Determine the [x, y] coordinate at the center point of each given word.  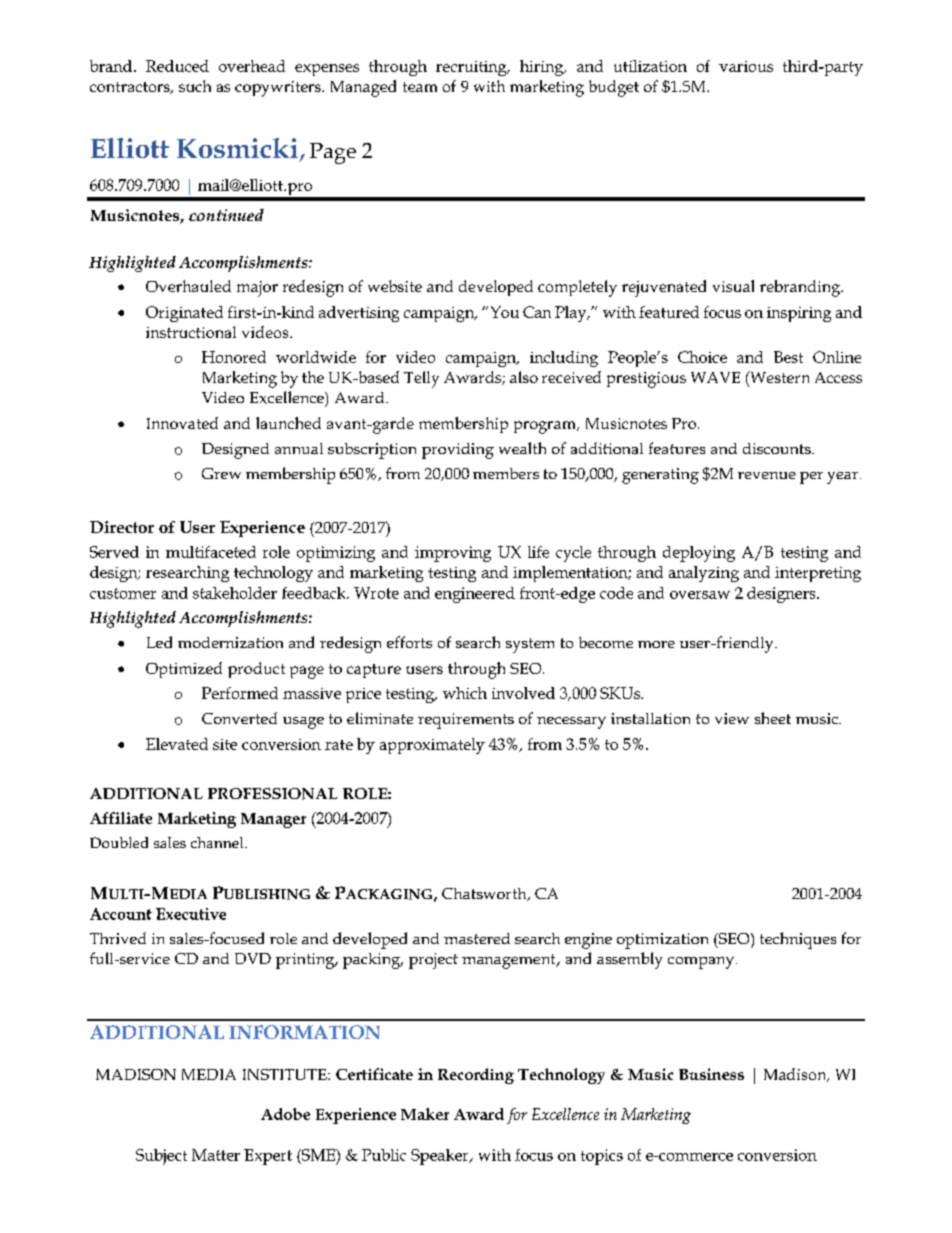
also [524, 377]
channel [218, 842]
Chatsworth [485, 894]
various [746, 66]
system [530, 645]
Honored [234, 357]
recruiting [472, 68]
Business [711, 1074]
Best [788, 357]
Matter [216, 1155]
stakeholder [235, 593]
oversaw [700, 595]
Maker [425, 1114]
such [195, 86]
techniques [798, 940]
